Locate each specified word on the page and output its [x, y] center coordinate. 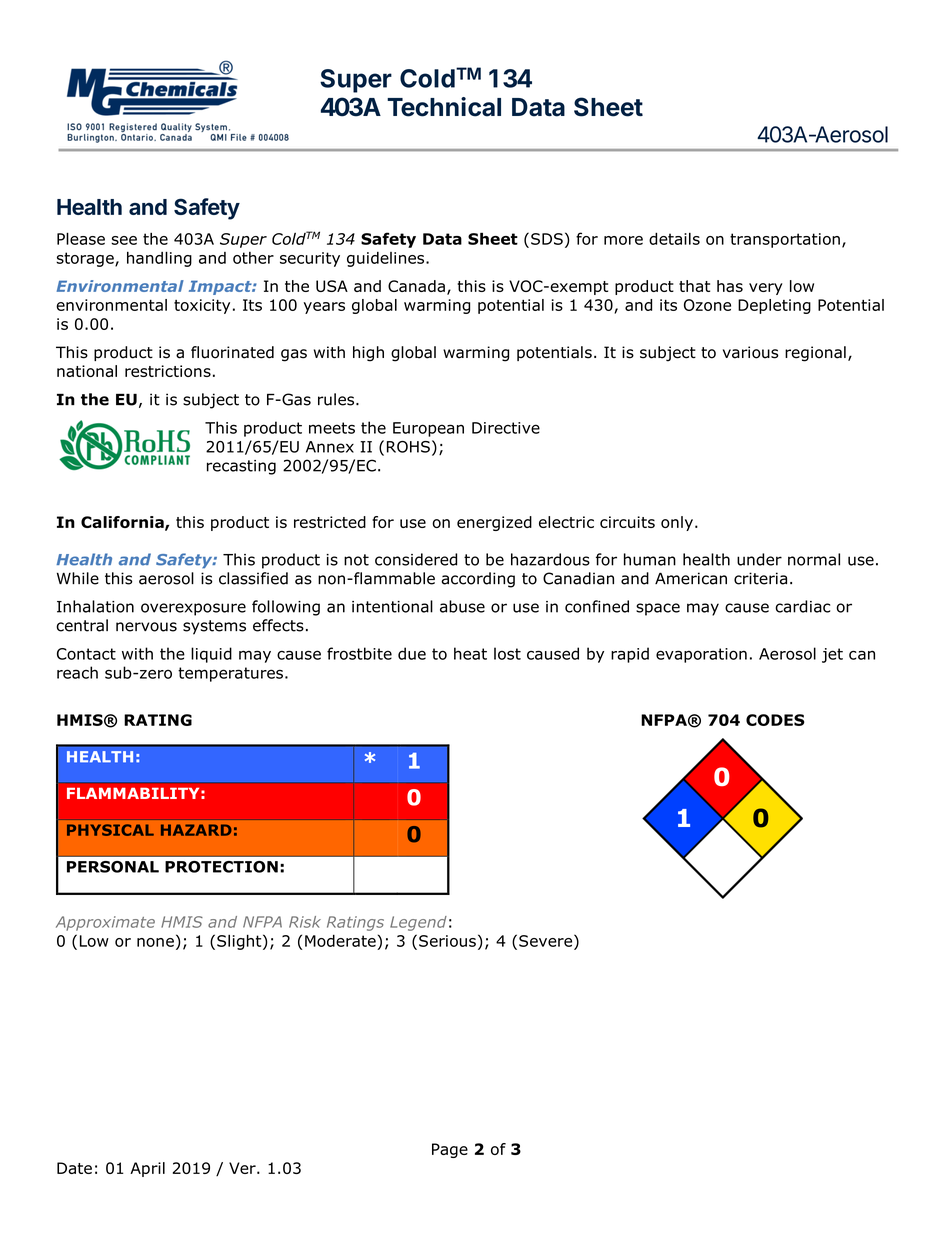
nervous [146, 627]
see [124, 240]
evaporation [701, 655]
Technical [444, 107]
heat [470, 653]
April [147, 1169]
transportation [785, 240]
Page [450, 1150]
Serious [447, 941]
